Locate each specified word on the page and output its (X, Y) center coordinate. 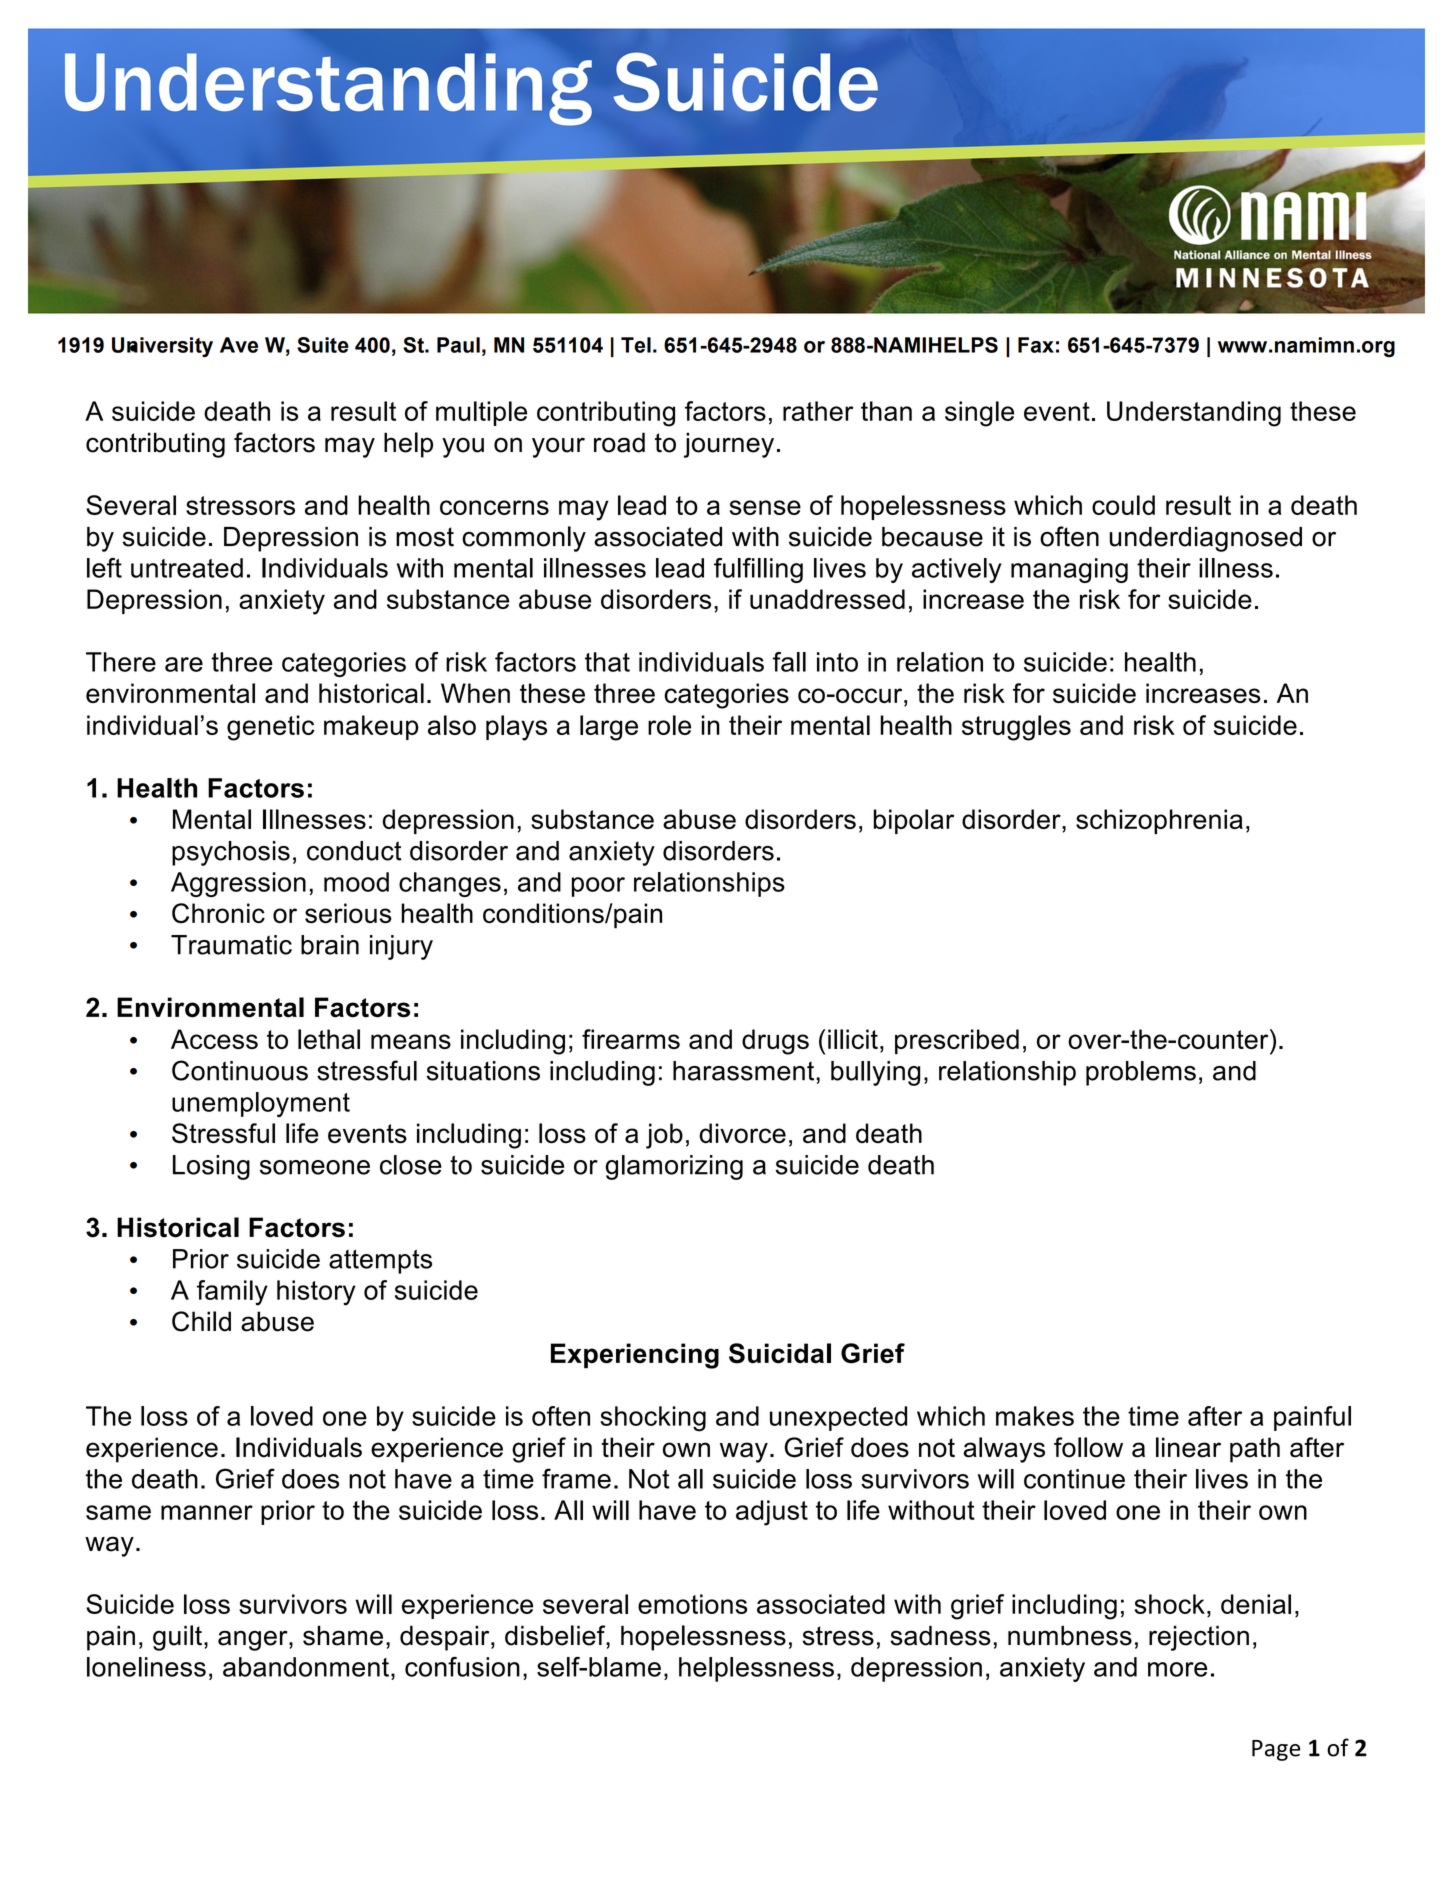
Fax (1036, 345)
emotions (693, 1604)
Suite (323, 345)
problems (1141, 1073)
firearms (631, 1039)
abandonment (306, 1667)
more (1177, 1669)
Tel (636, 345)
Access (214, 1039)
